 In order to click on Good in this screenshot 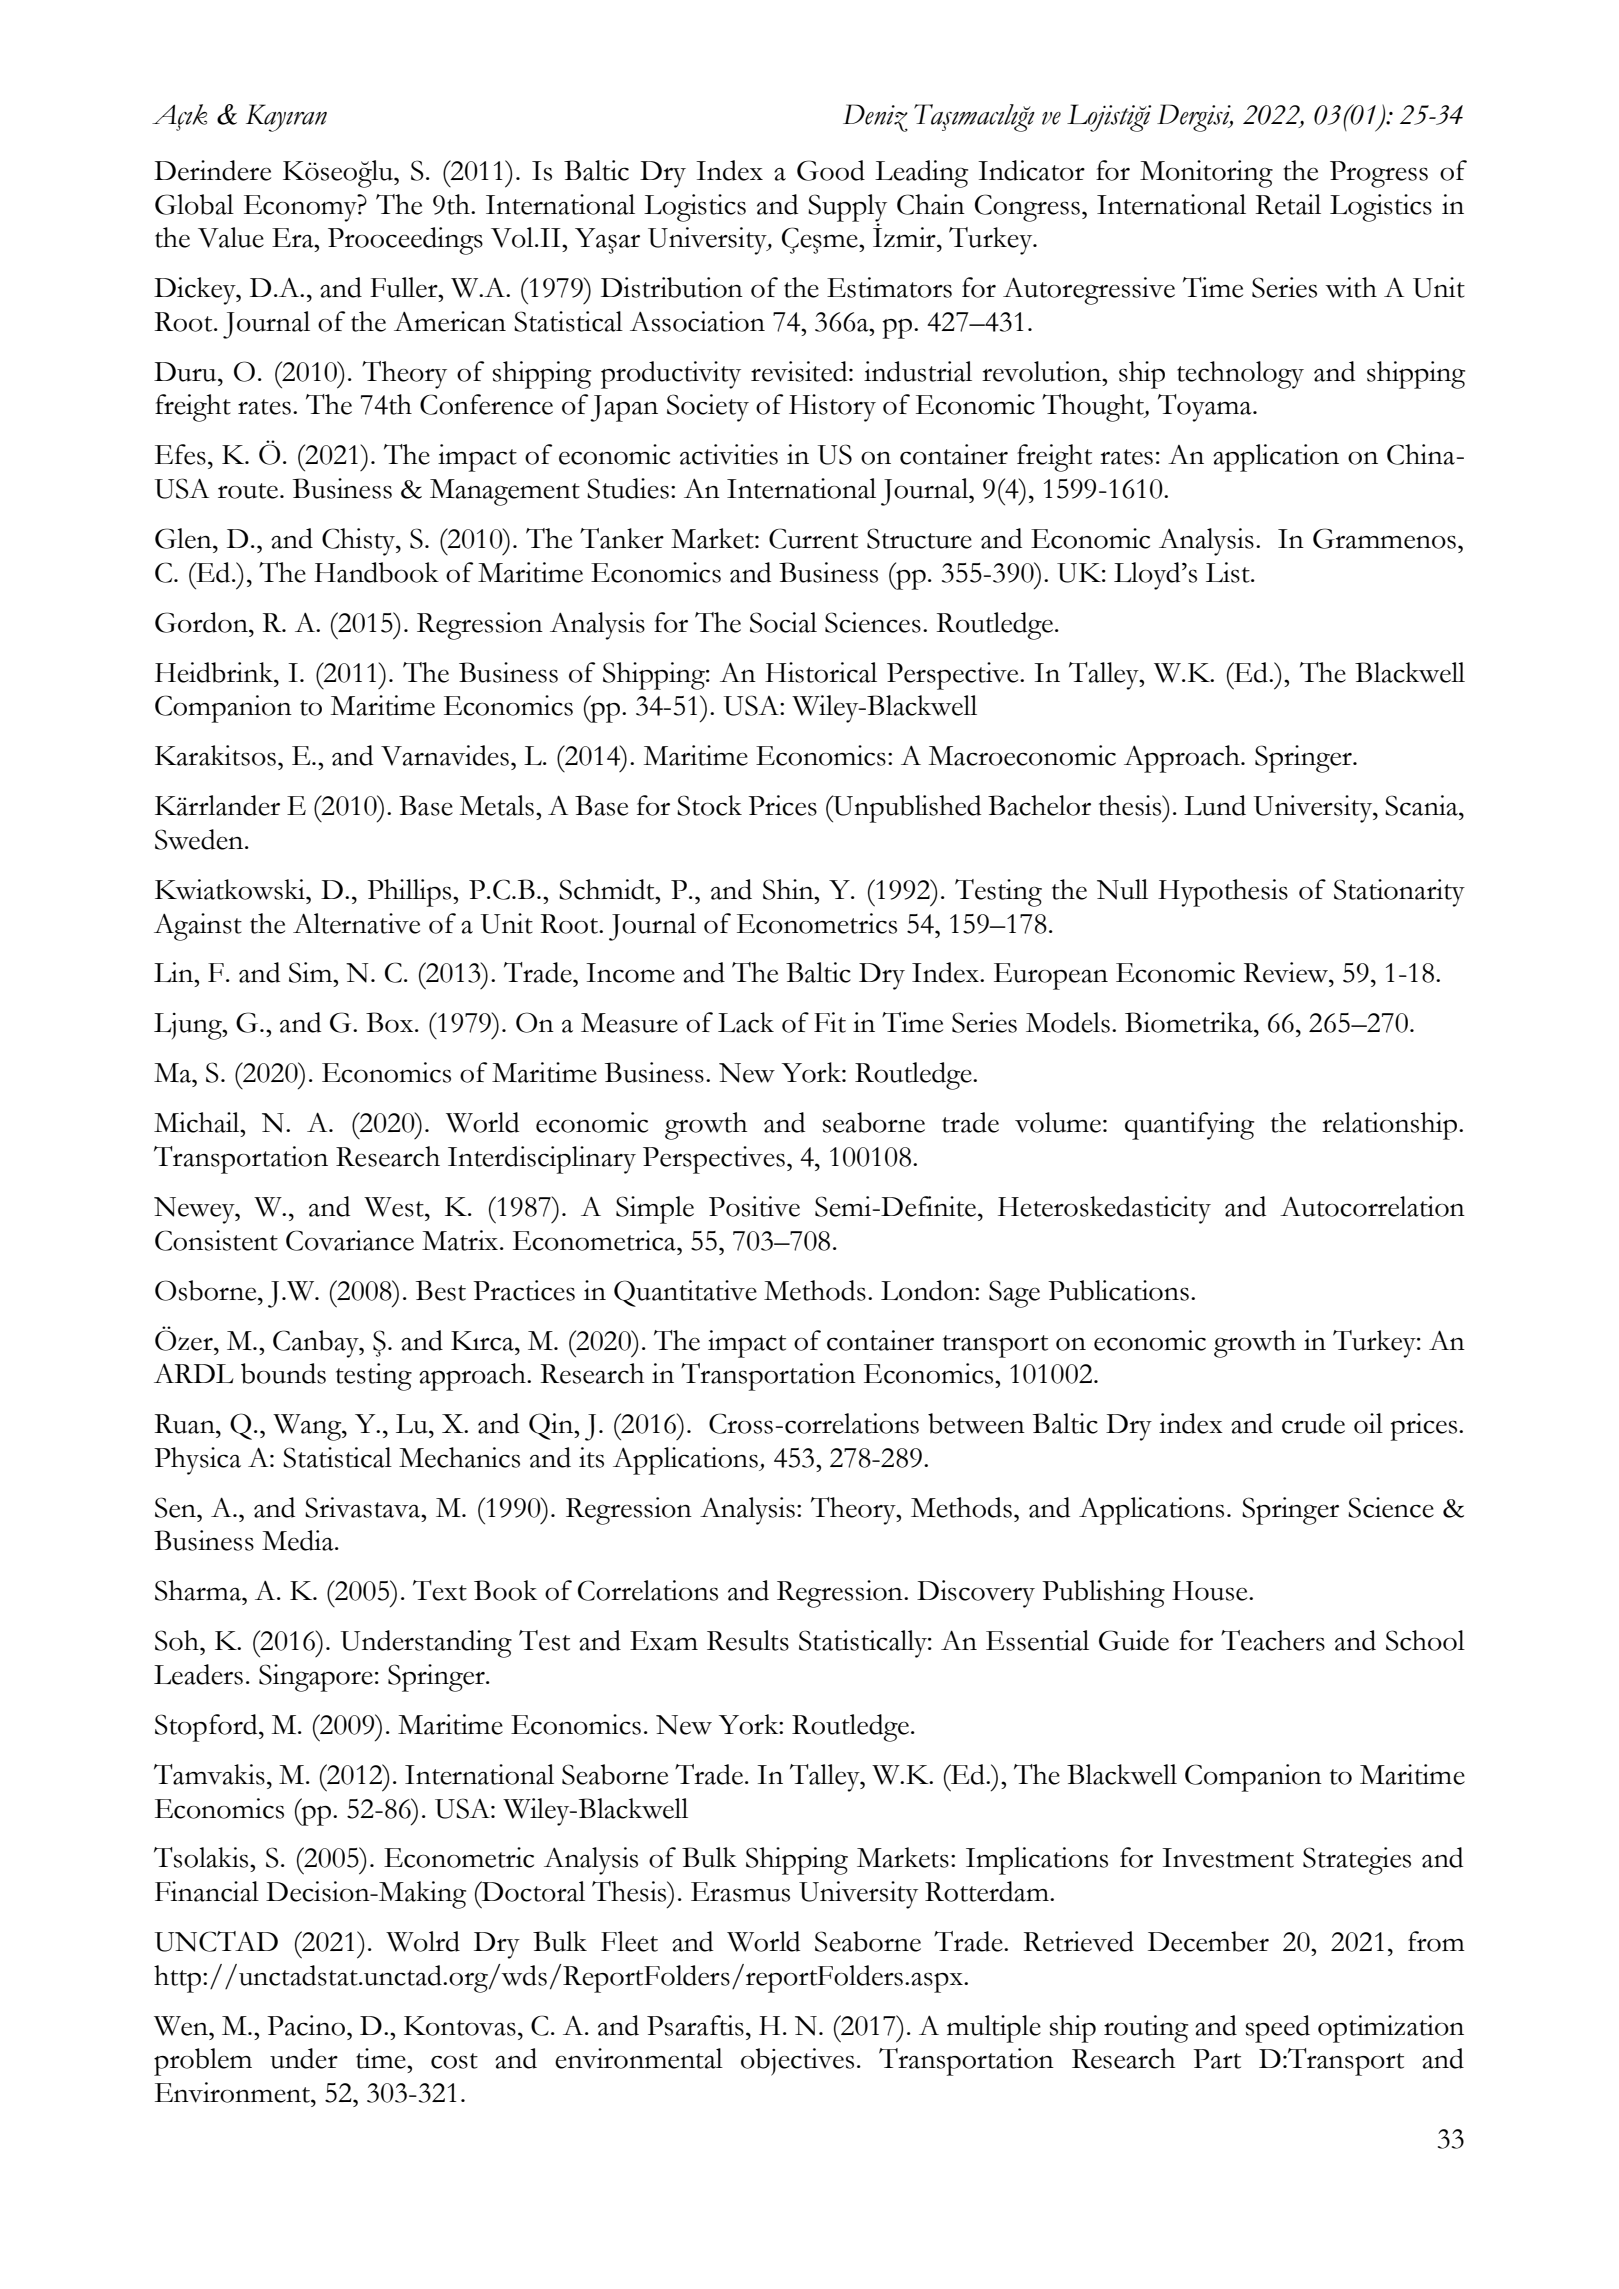, I will do `click(831, 170)`.
